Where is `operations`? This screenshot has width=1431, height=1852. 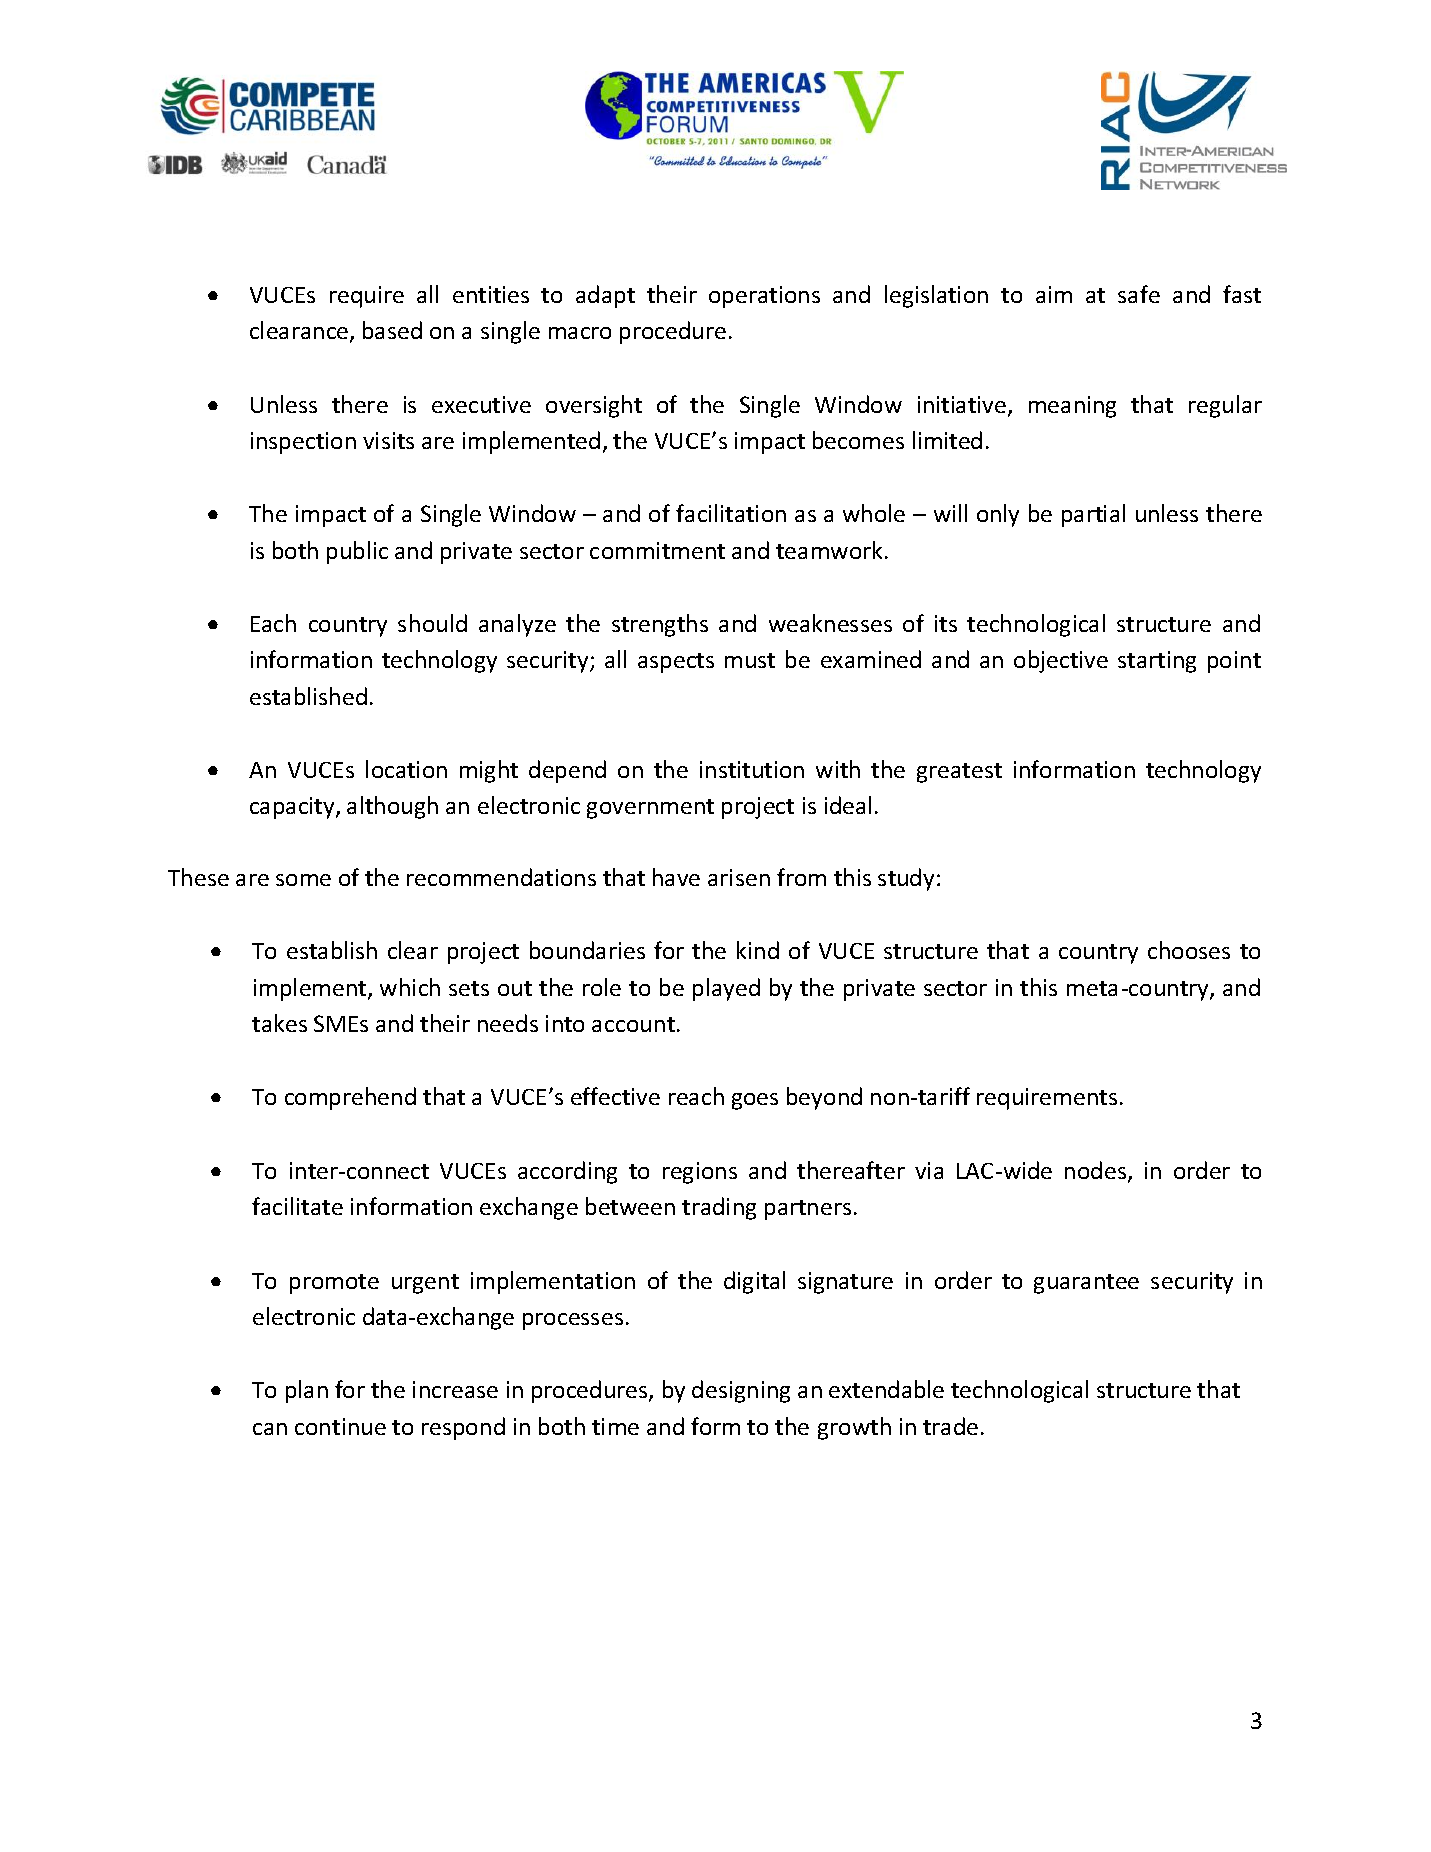 operations is located at coordinates (764, 297).
